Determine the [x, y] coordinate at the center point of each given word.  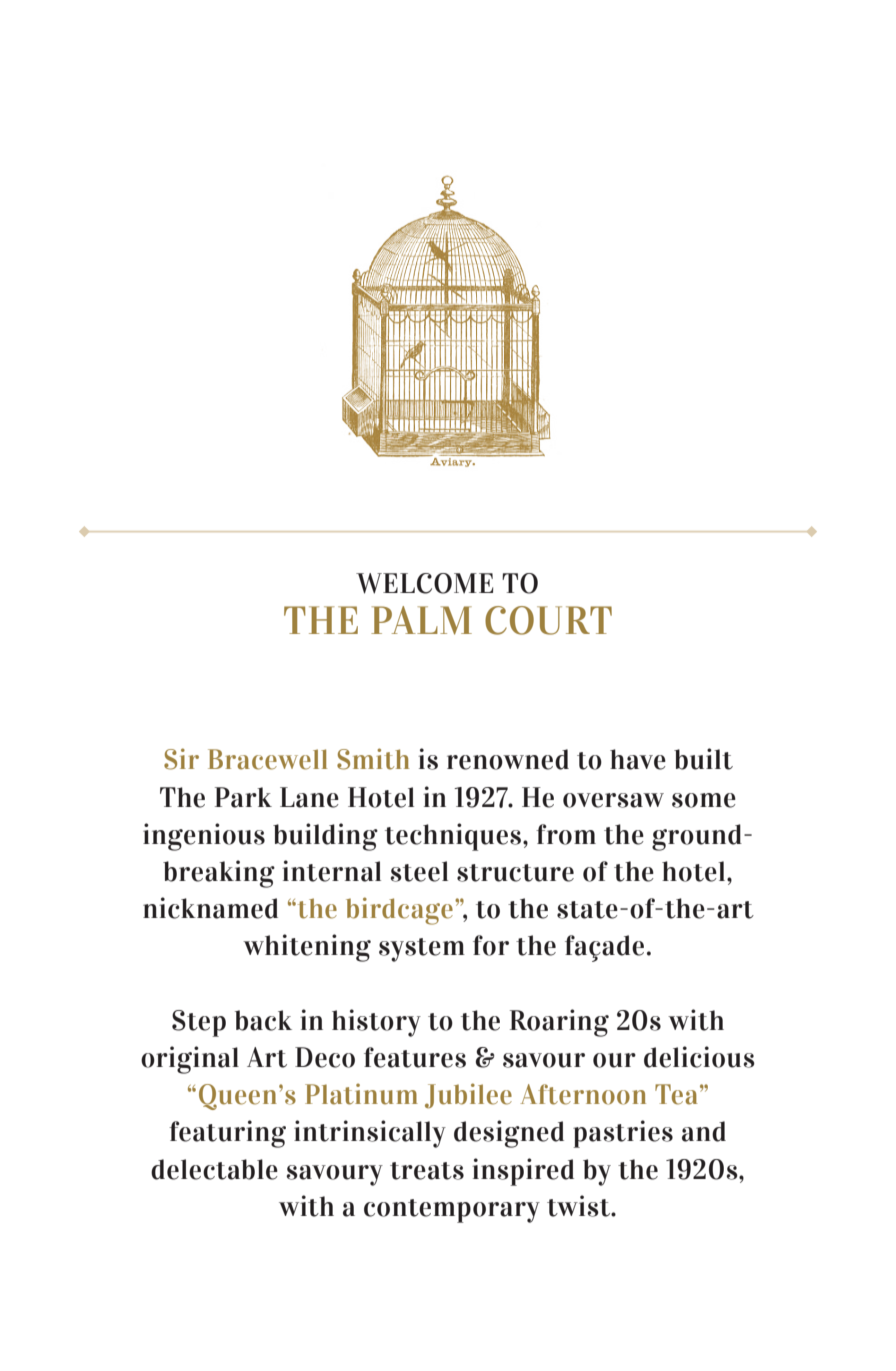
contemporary [452, 1211]
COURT [548, 620]
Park [243, 797]
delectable [214, 1169]
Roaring [559, 1023]
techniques [454, 837]
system [422, 950]
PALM [421, 620]
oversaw [613, 800]
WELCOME [424, 583]
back [263, 1020]
